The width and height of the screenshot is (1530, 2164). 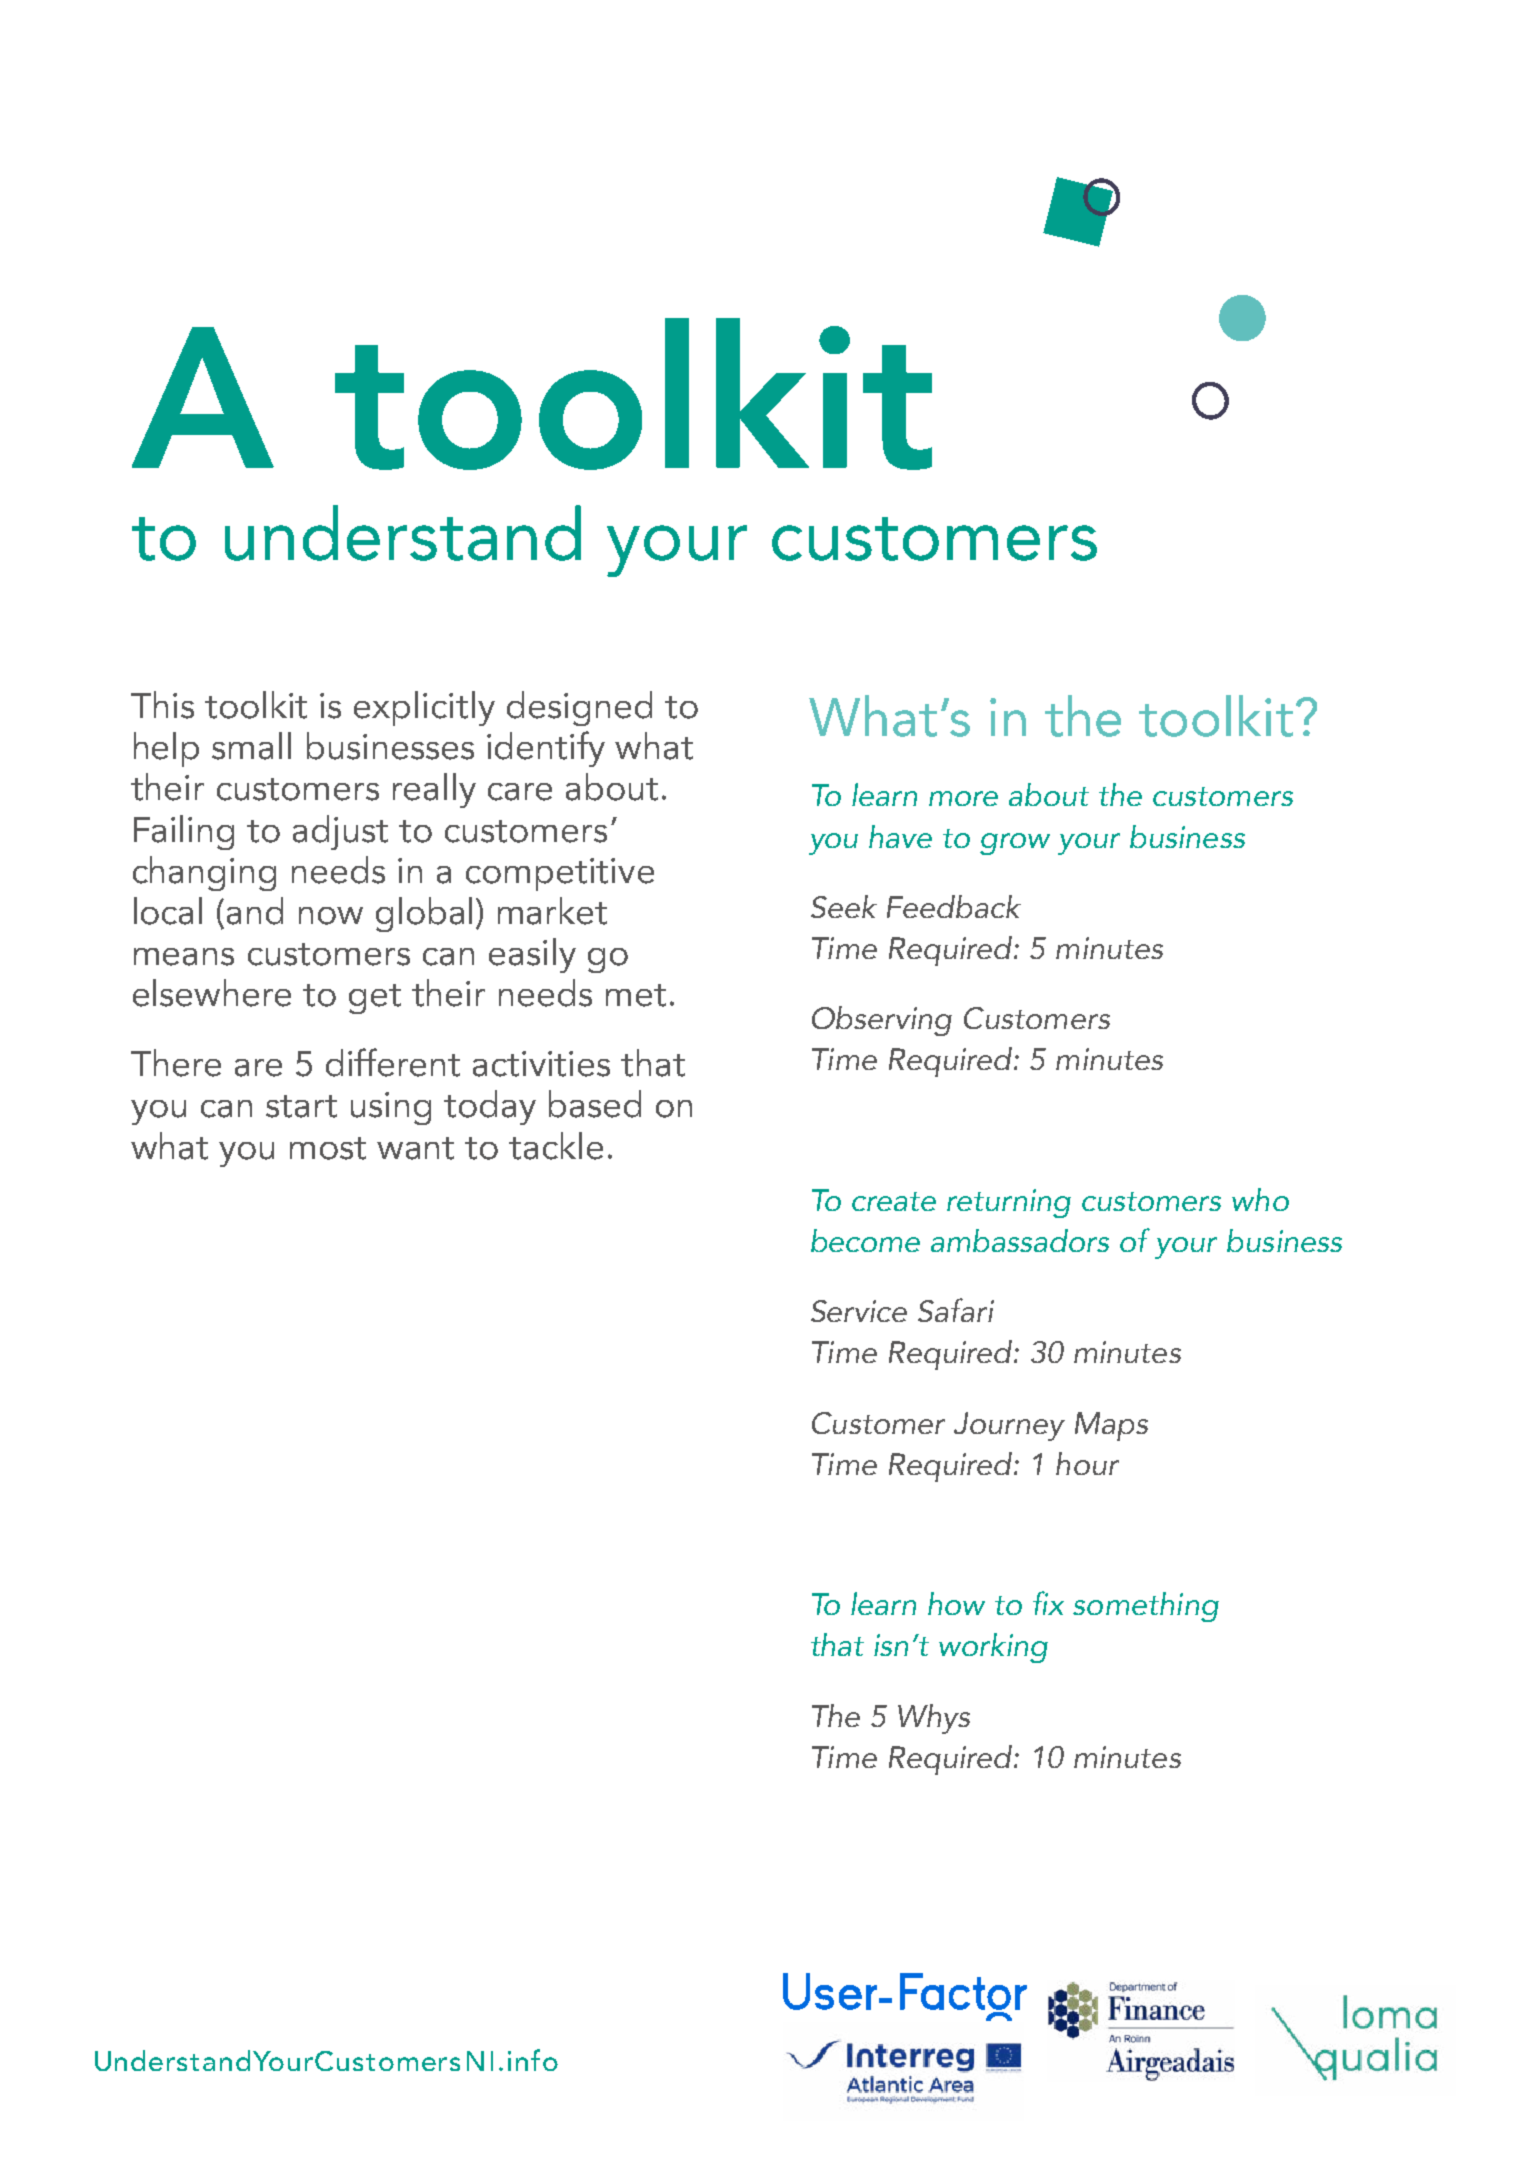 I want to click on become, so click(x=865, y=1240).
